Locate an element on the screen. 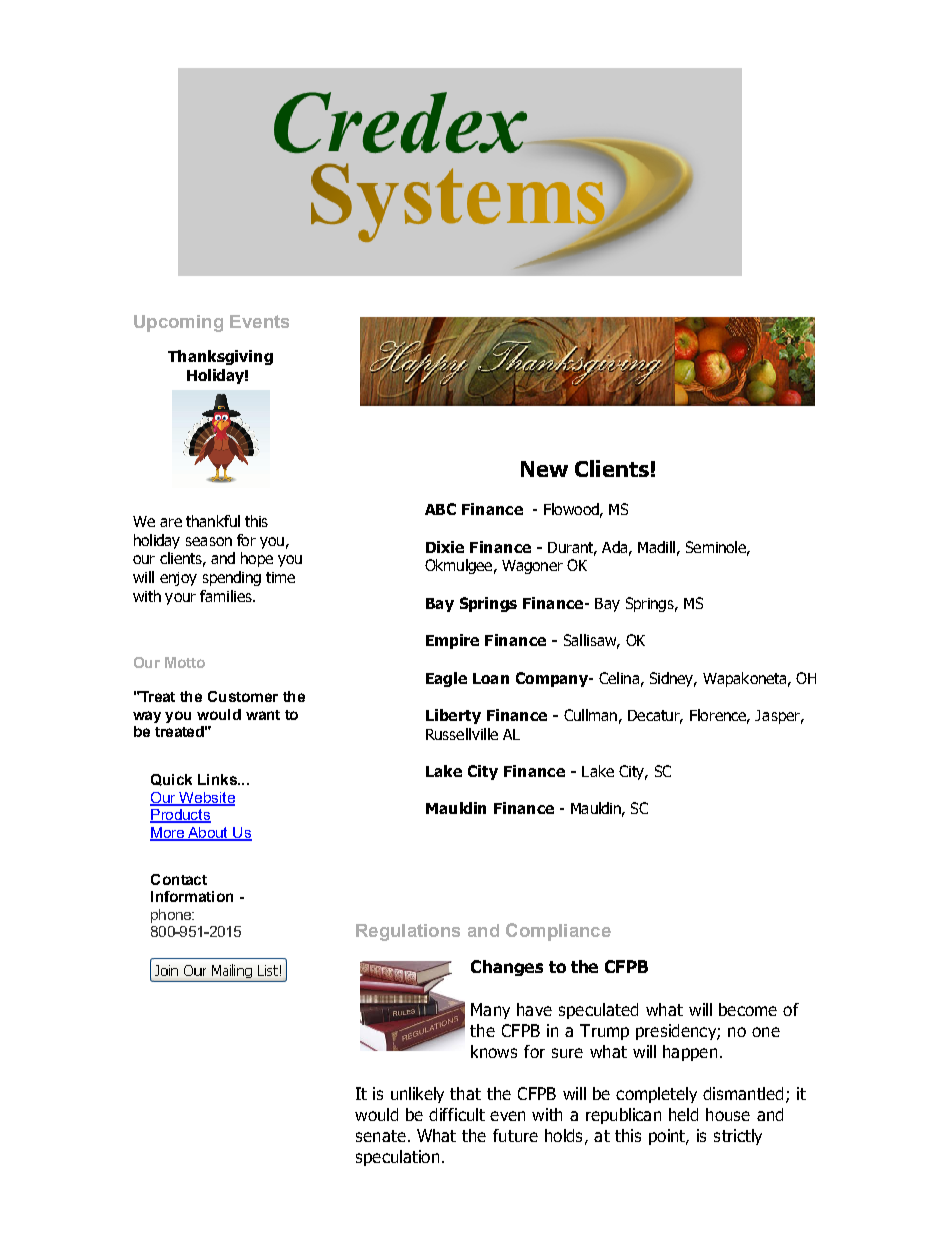 This screenshot has width=952, height=1233. senate is located at coordinates (381, 1136).
